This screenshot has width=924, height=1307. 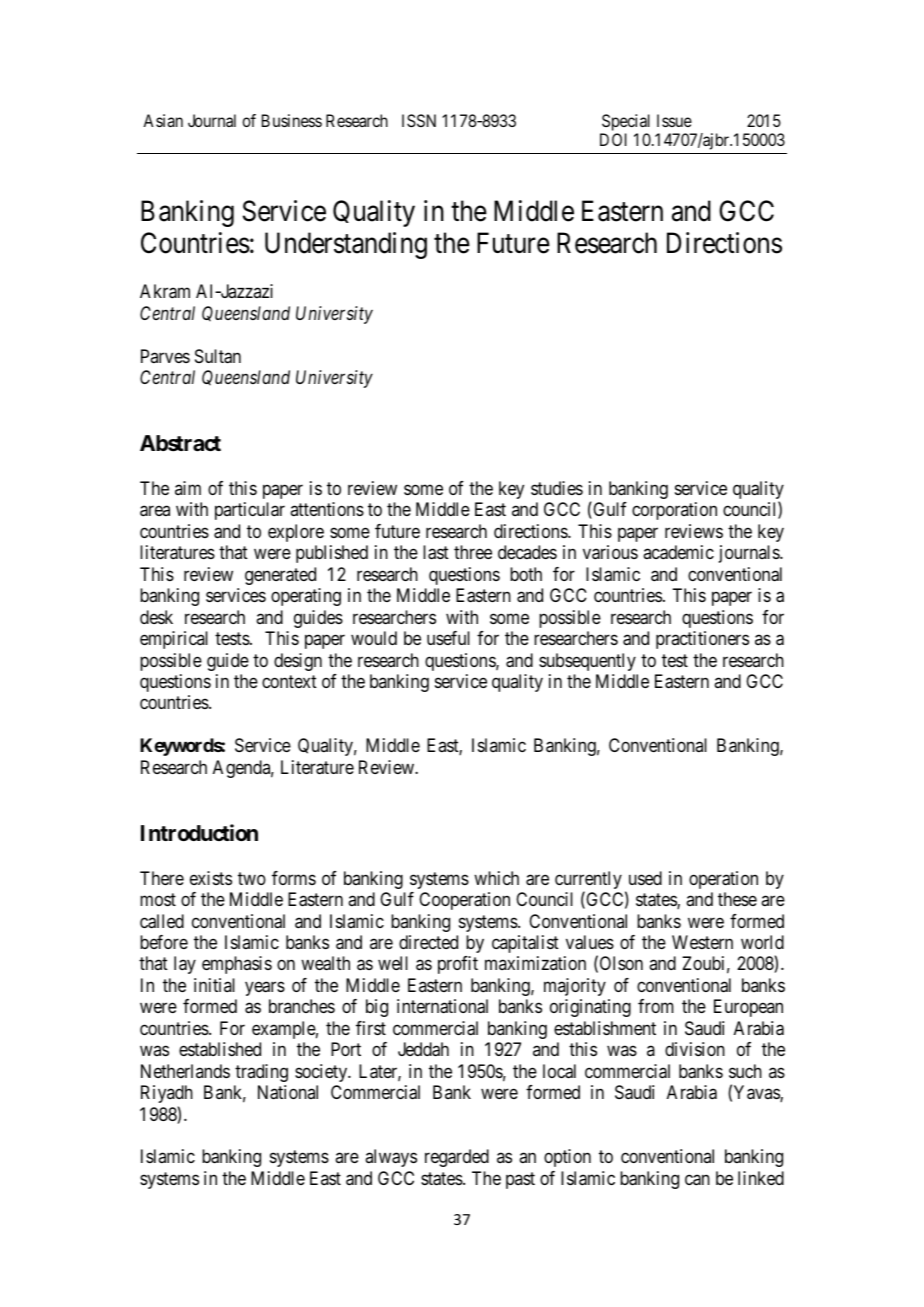 What do you see at coordinates (645, 878) in the screenshot?
I see `used` at bounding box center [645, 878].
